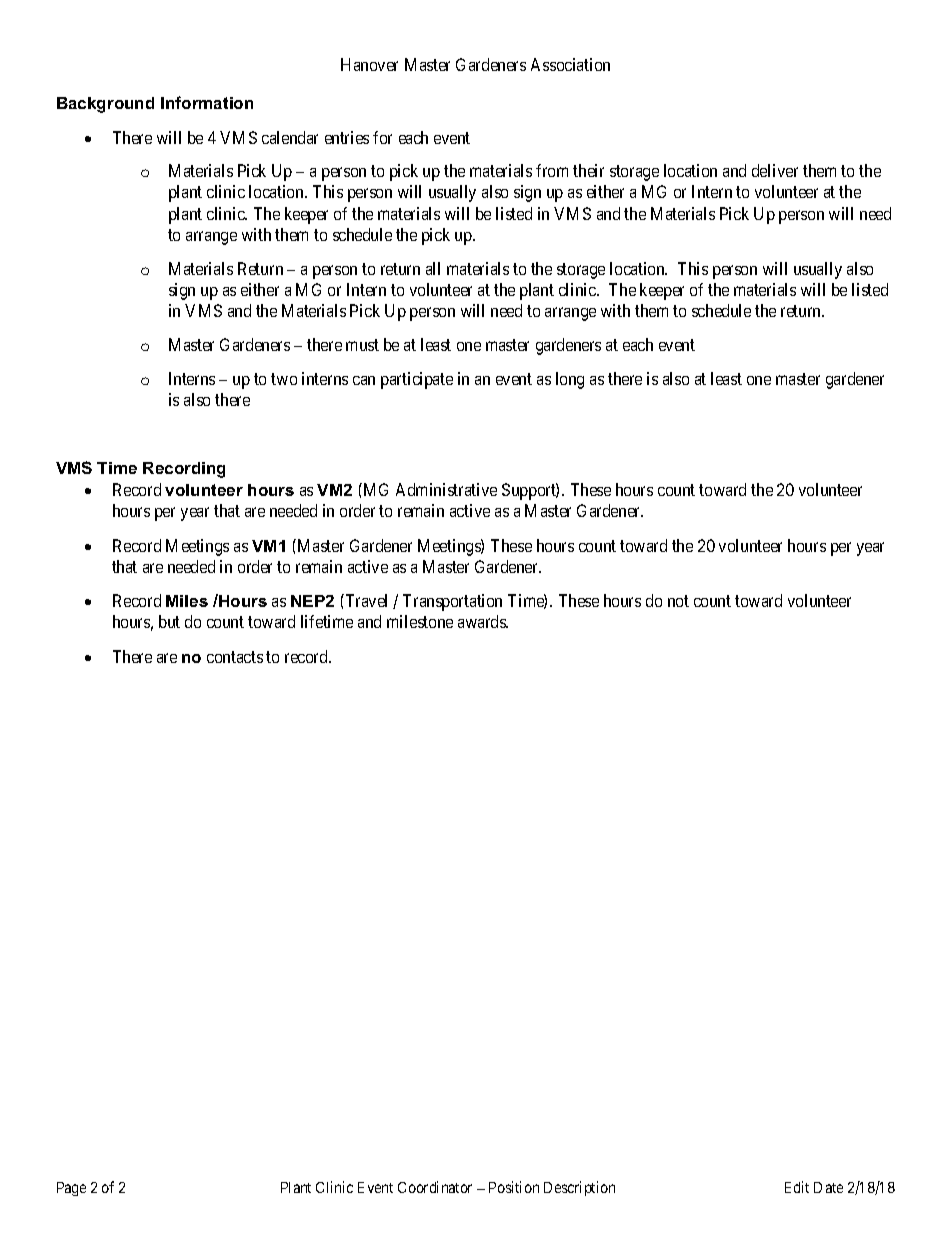  I want to click on contacts, so click(235, 657).
